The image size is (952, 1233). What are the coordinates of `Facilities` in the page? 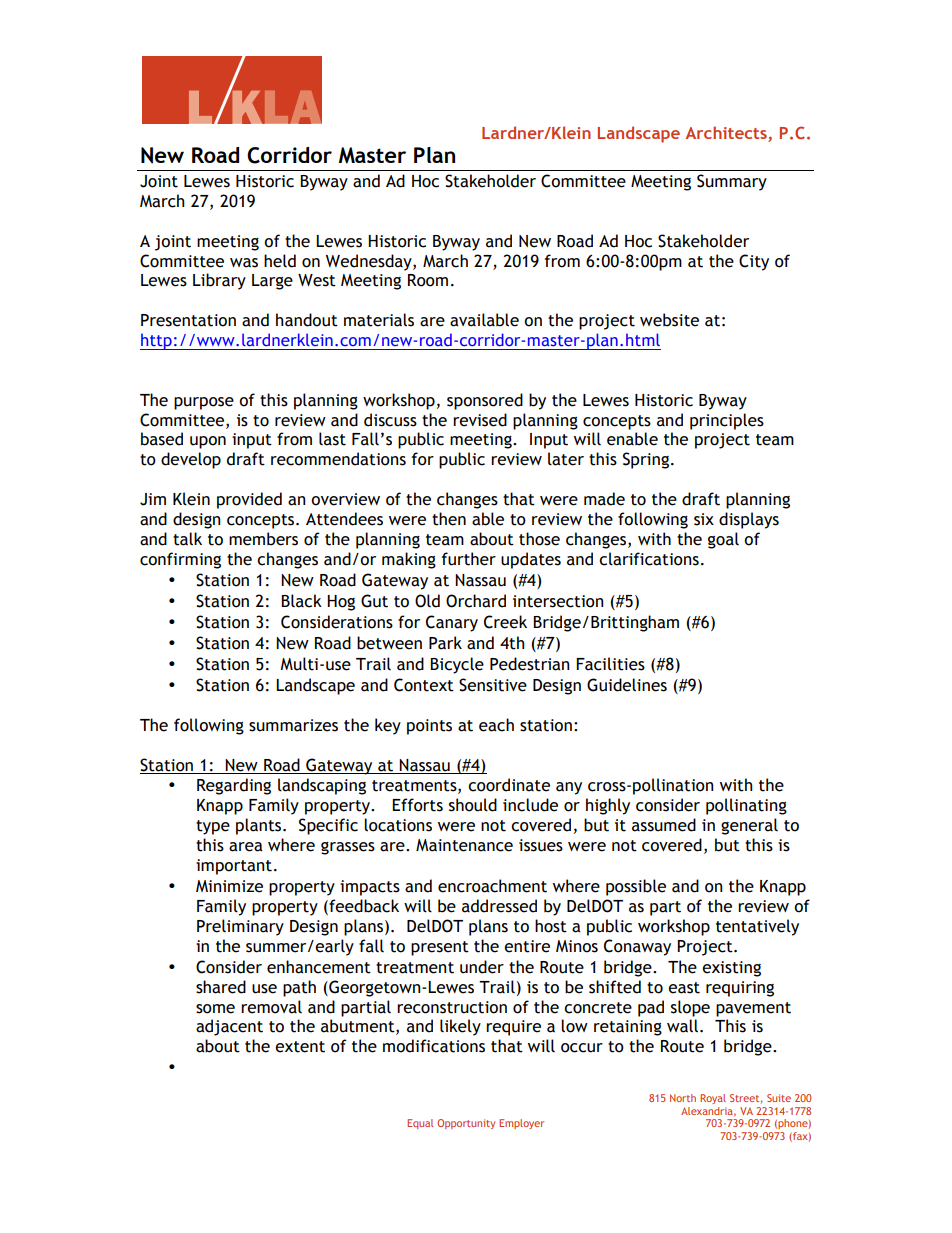 It's located at (610, 664).
